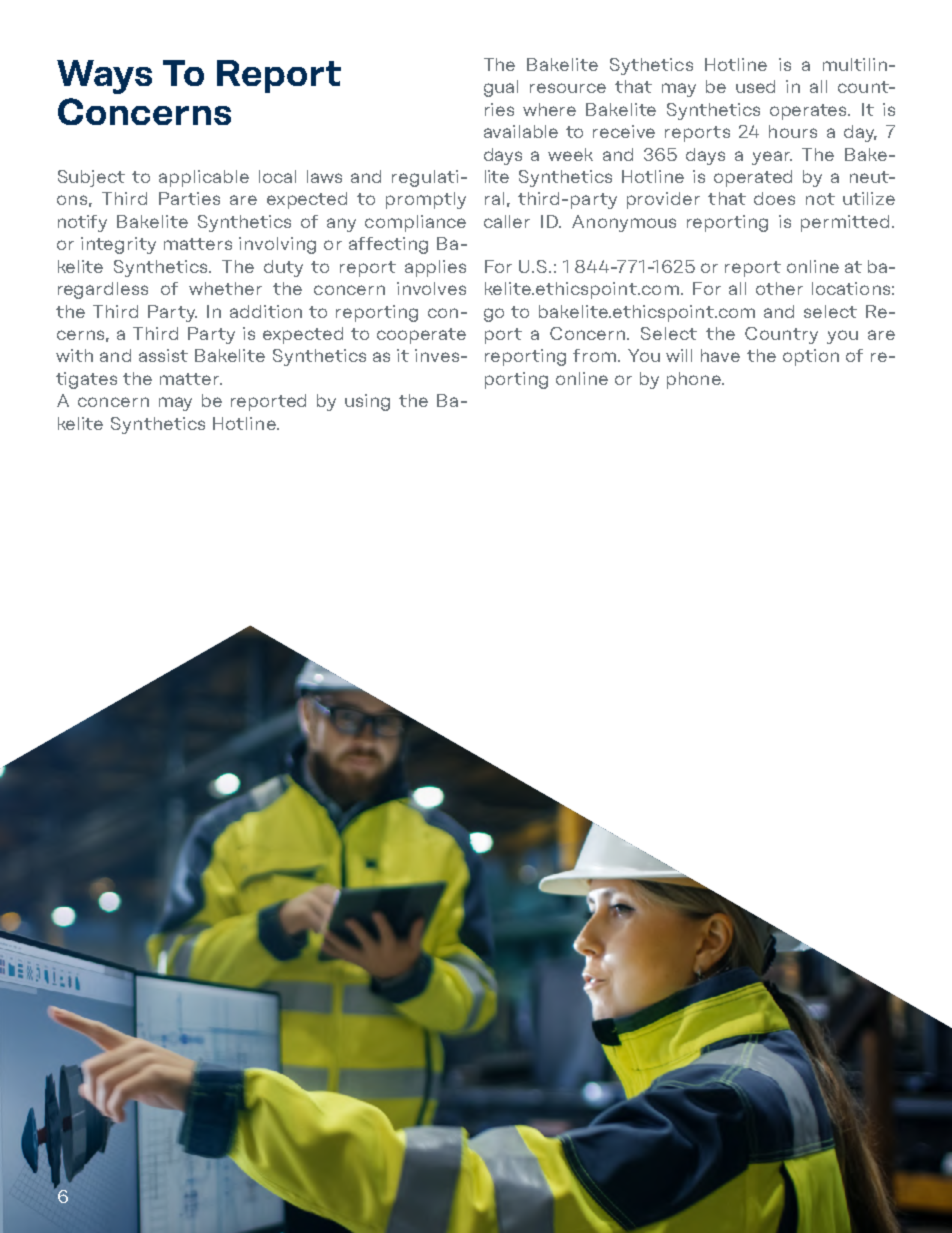 This document has height=1233, width=952. I want to click on other, so click(779, 288).
